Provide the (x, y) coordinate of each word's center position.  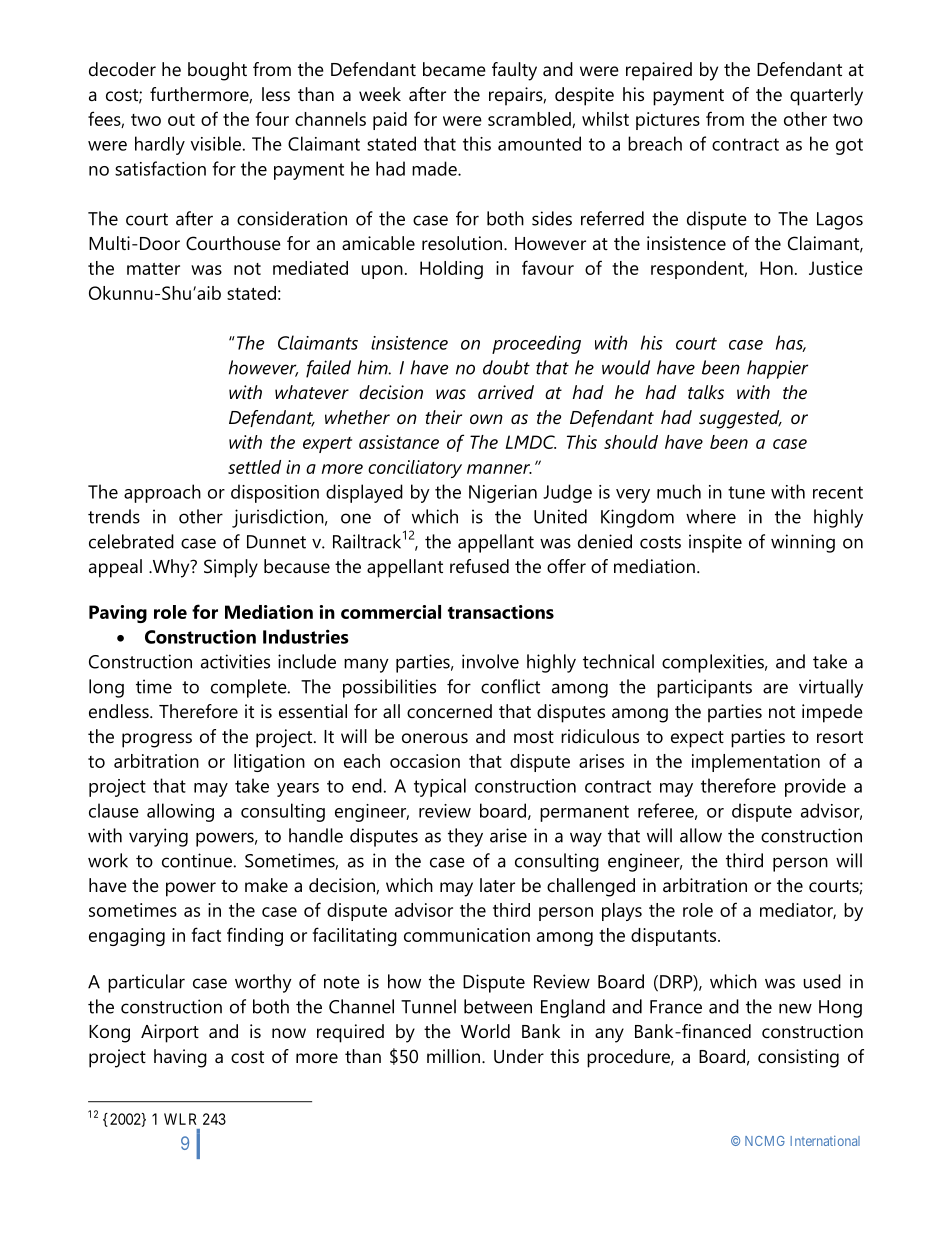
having (180, 1058)
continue (197, 860)
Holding (451, 270)
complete (250, 688)
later (497, 885)
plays (622, 912)
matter (153, 269)
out (181, 120)
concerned (449, 711)
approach (162, 493)
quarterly (826, 96)
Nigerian (503, 494)
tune (746, 492)
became (454, 69)
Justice (836, 268)
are (775, 688)
